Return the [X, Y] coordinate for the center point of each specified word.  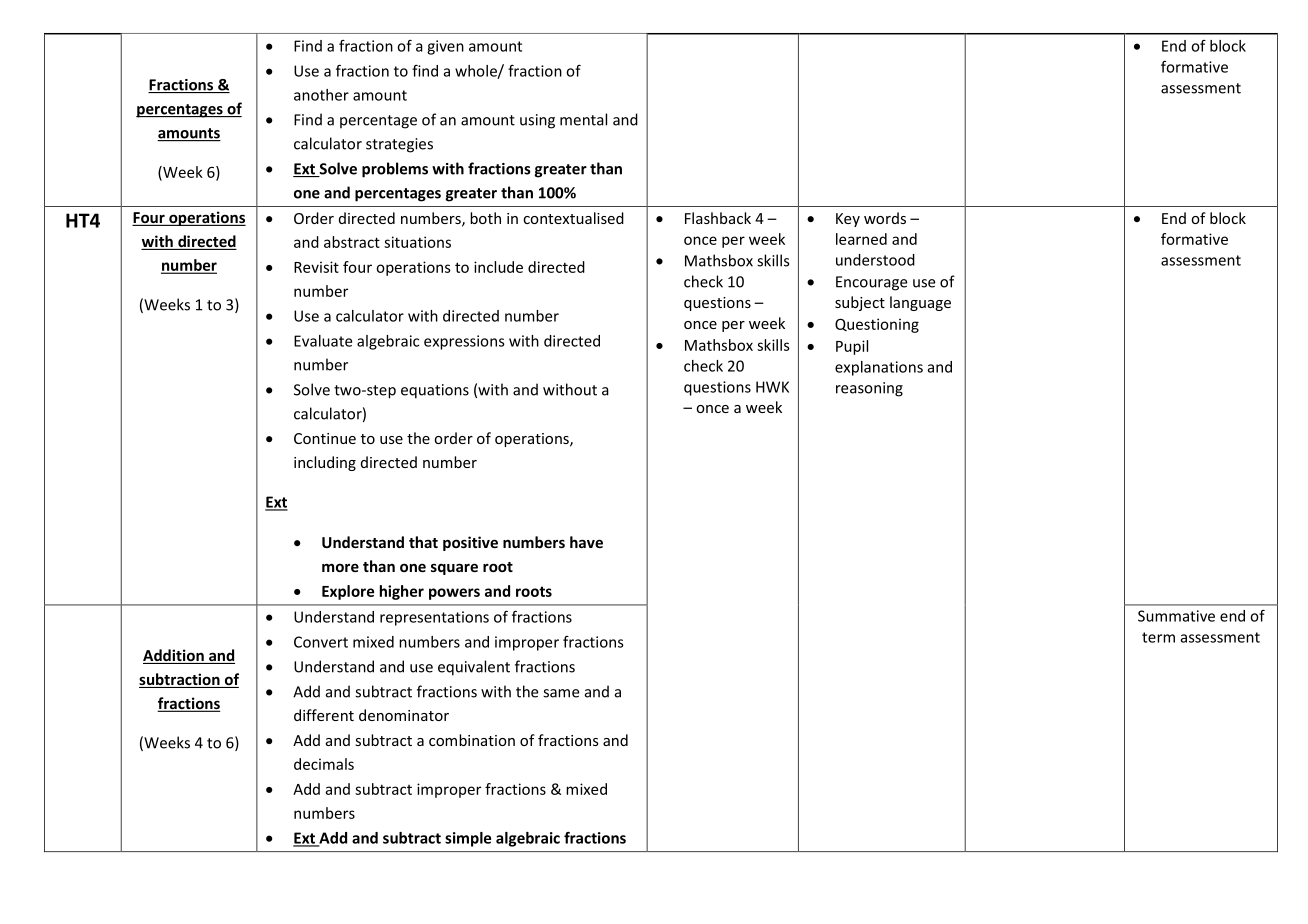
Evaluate [323, 341]
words [885, 218]
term [1158, 637]
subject [860, 303]
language [920, 303]
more [340, 567]
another [321, 95]
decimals [324, 764]
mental [583, 119]
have [586, 542]
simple [468, 839]
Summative [1176, 616]
